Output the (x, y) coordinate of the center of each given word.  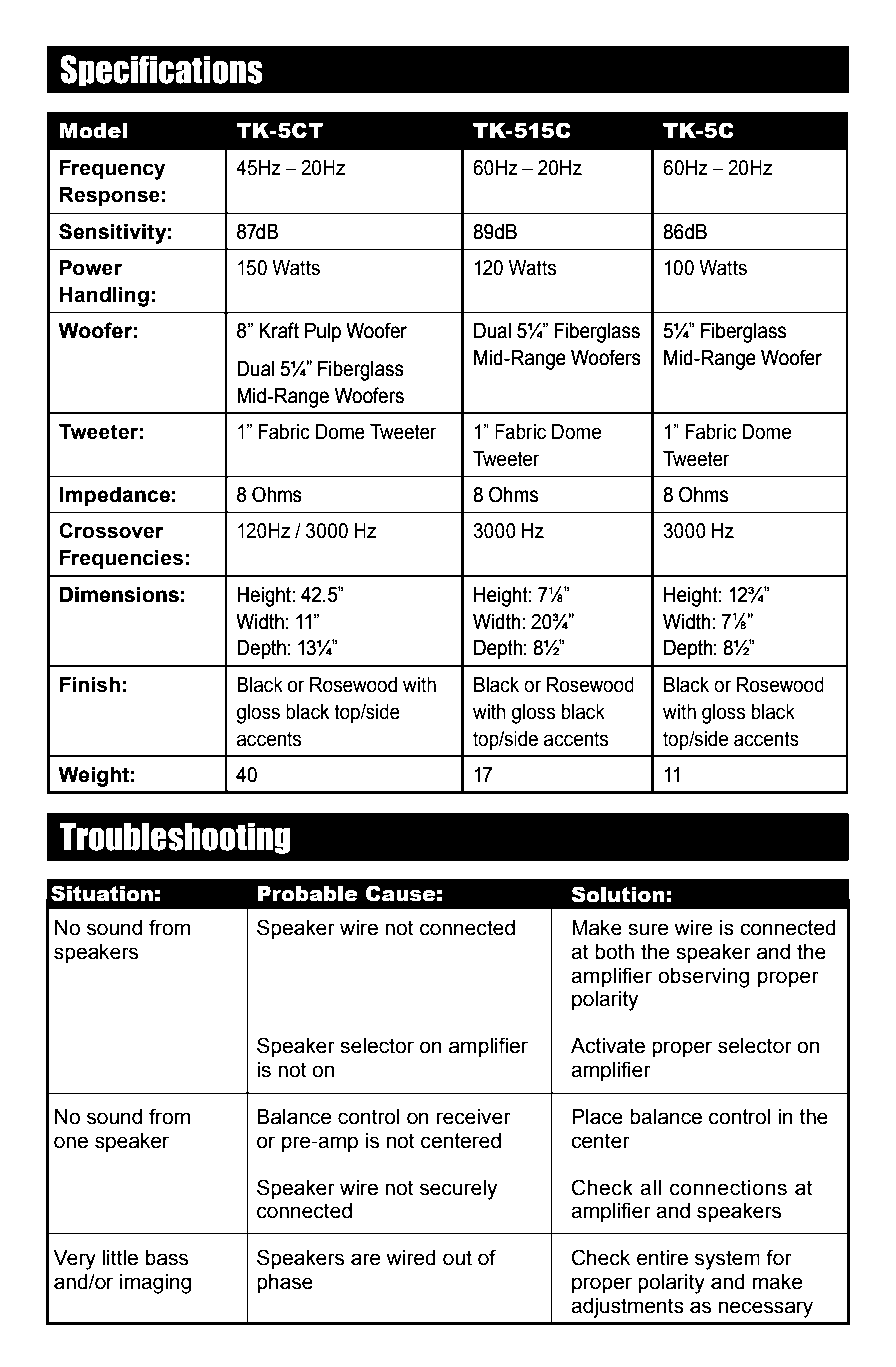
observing (703, 978)
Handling (104, 297)
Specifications (161, 71)
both (614, 952)
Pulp (323, 333)
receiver (474, 1117)
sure (648, 929)
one (71, 1142)
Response (110, 197)
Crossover (111, 530)
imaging (155, 1284)
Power (91, 268)
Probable (307, 894)
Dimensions (119, 595)
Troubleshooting (175, 838)
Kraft (279, 330)
